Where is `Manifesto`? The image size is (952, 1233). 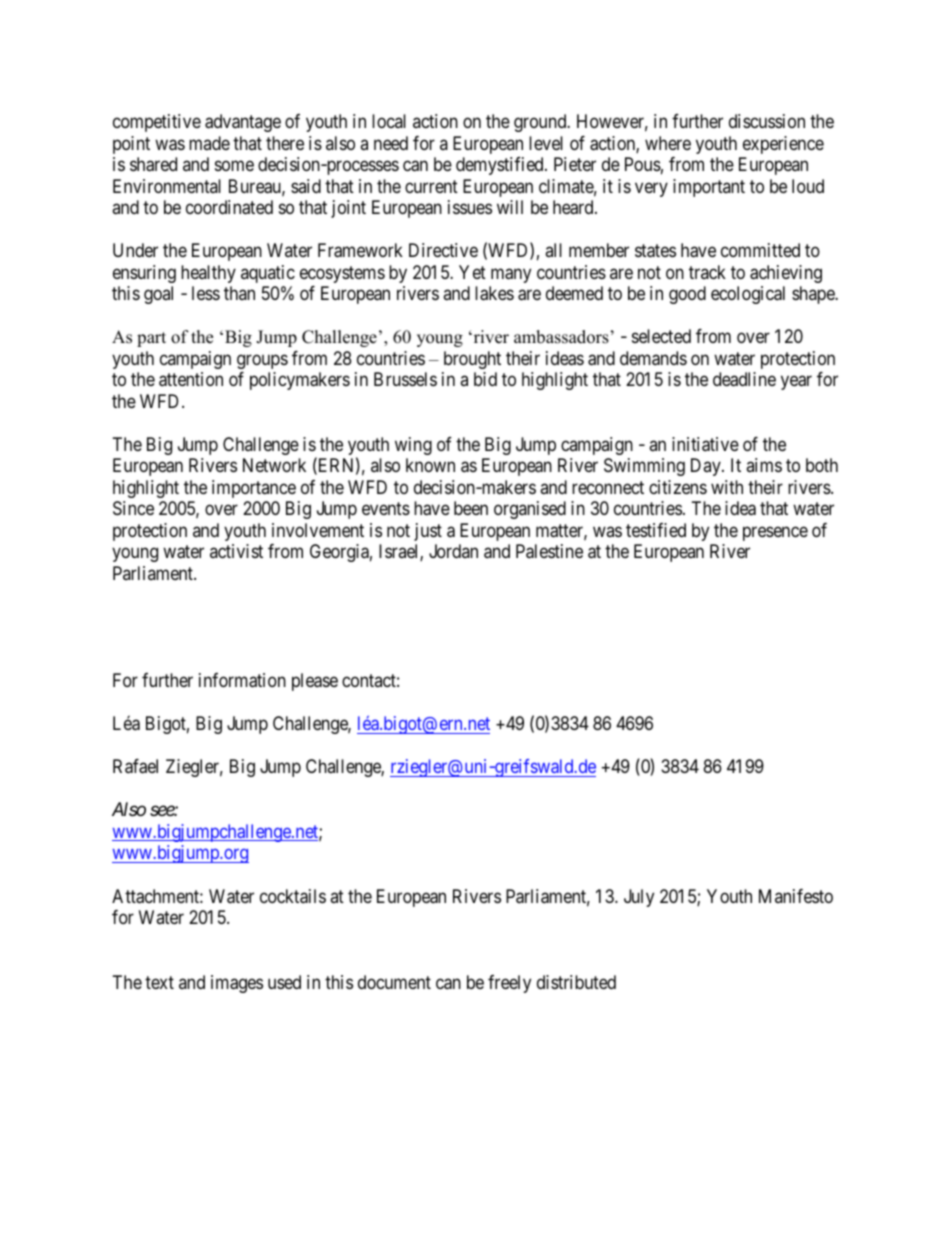 Manifesto is located at coordinates (796, 896).
